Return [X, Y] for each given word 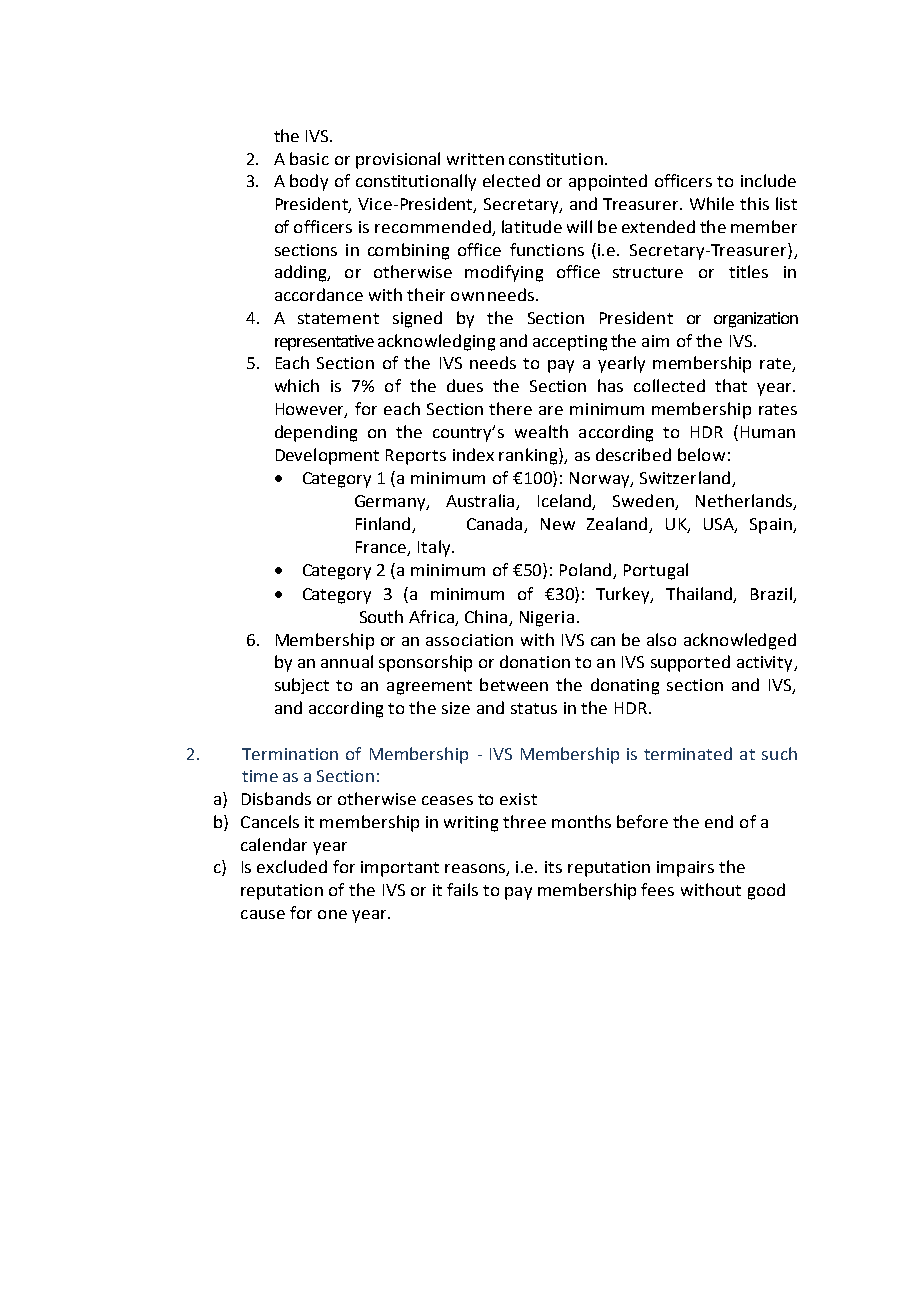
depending [316, 433]
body [309, 182]
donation [535, 661]
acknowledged [740, 641]
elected [511, 180]
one [332, 914]
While [712, 203]
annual [347, 661]
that [731, 385]
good [766, 891]
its [553, 867]
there [510, 408]
